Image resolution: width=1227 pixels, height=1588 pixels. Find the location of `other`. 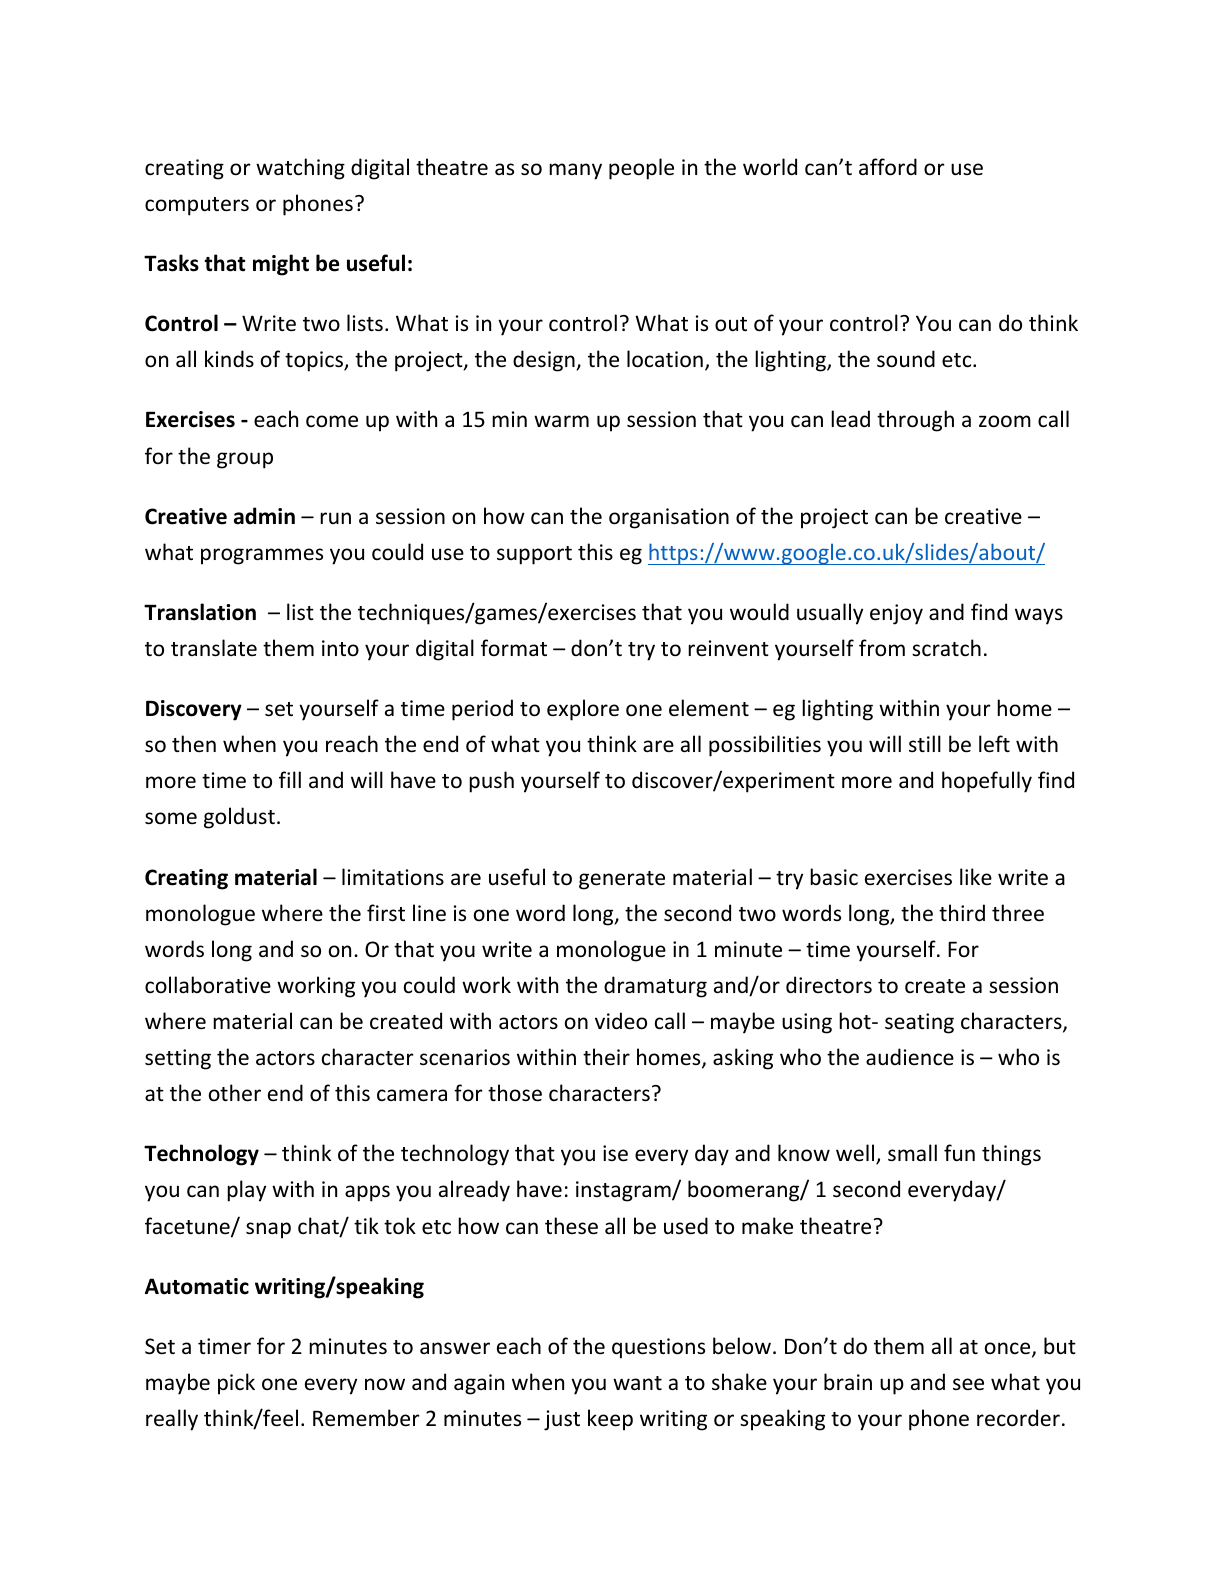

other is located at coordinates (235, 1093).
